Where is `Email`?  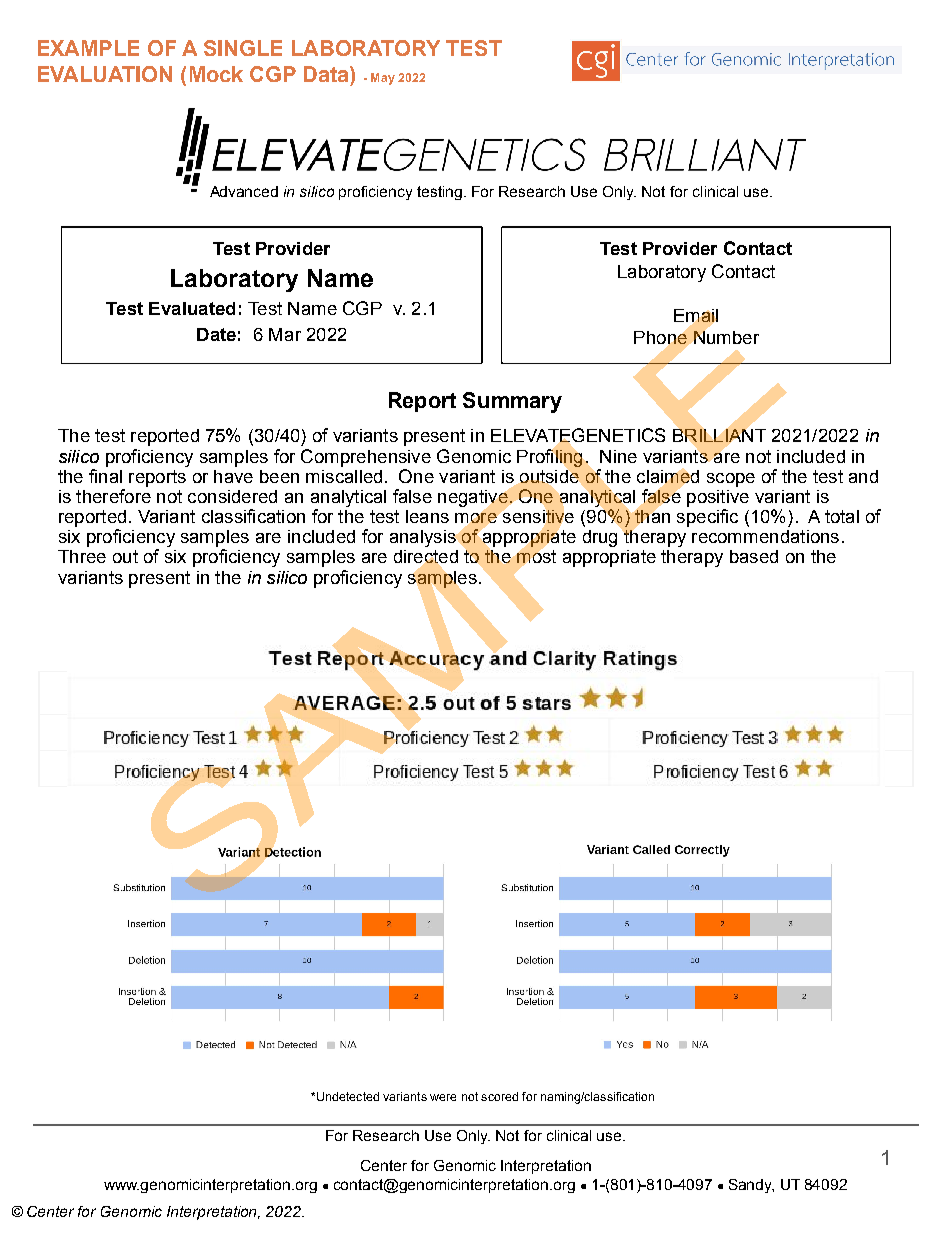
Email is located at coordinates (696, 317).
